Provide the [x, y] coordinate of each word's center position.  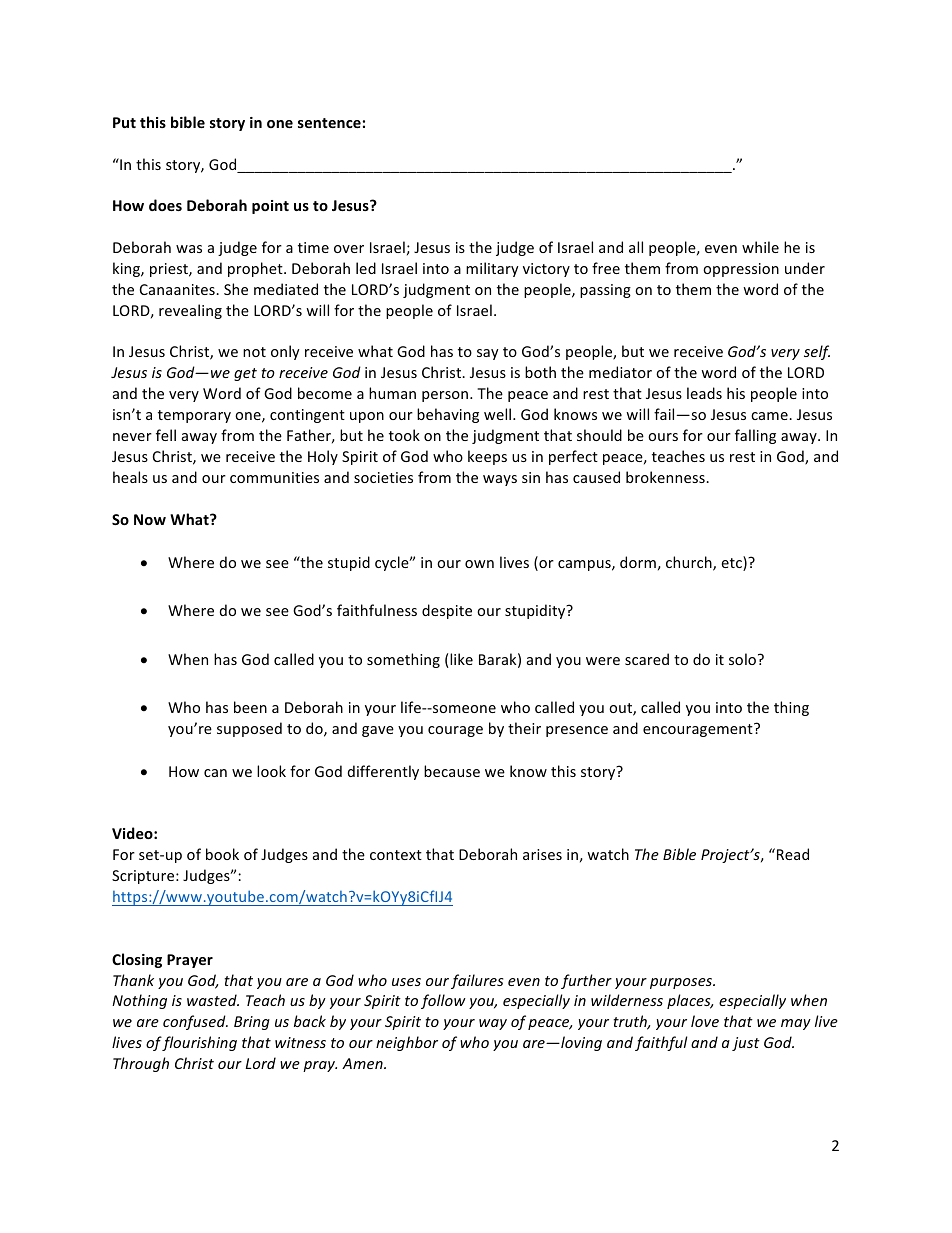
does [165, 205]
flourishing [199, 1043]
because [452, 771]
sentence [329, 123]
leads [704, 393]
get [245, 374]
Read [793, 854]
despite [447, 611]
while [760, 247]
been [250, 707]
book [222, 854]
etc [732, 563]
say [488, 354]
